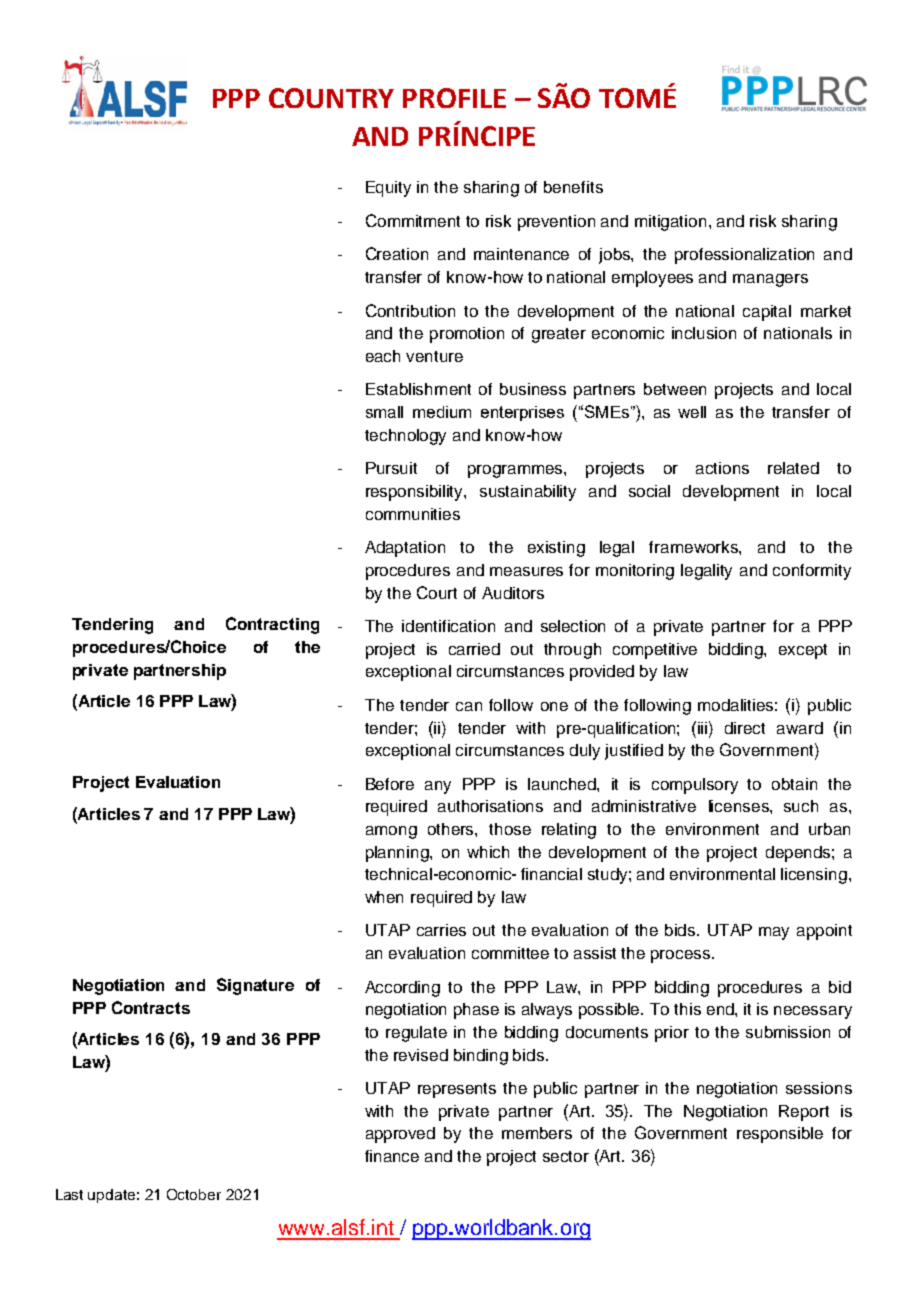 This screenshot has width=924, height=1308. Describe the element at coordinates (454, 98) in the screenshot. I see `PROFILE` at that location.
